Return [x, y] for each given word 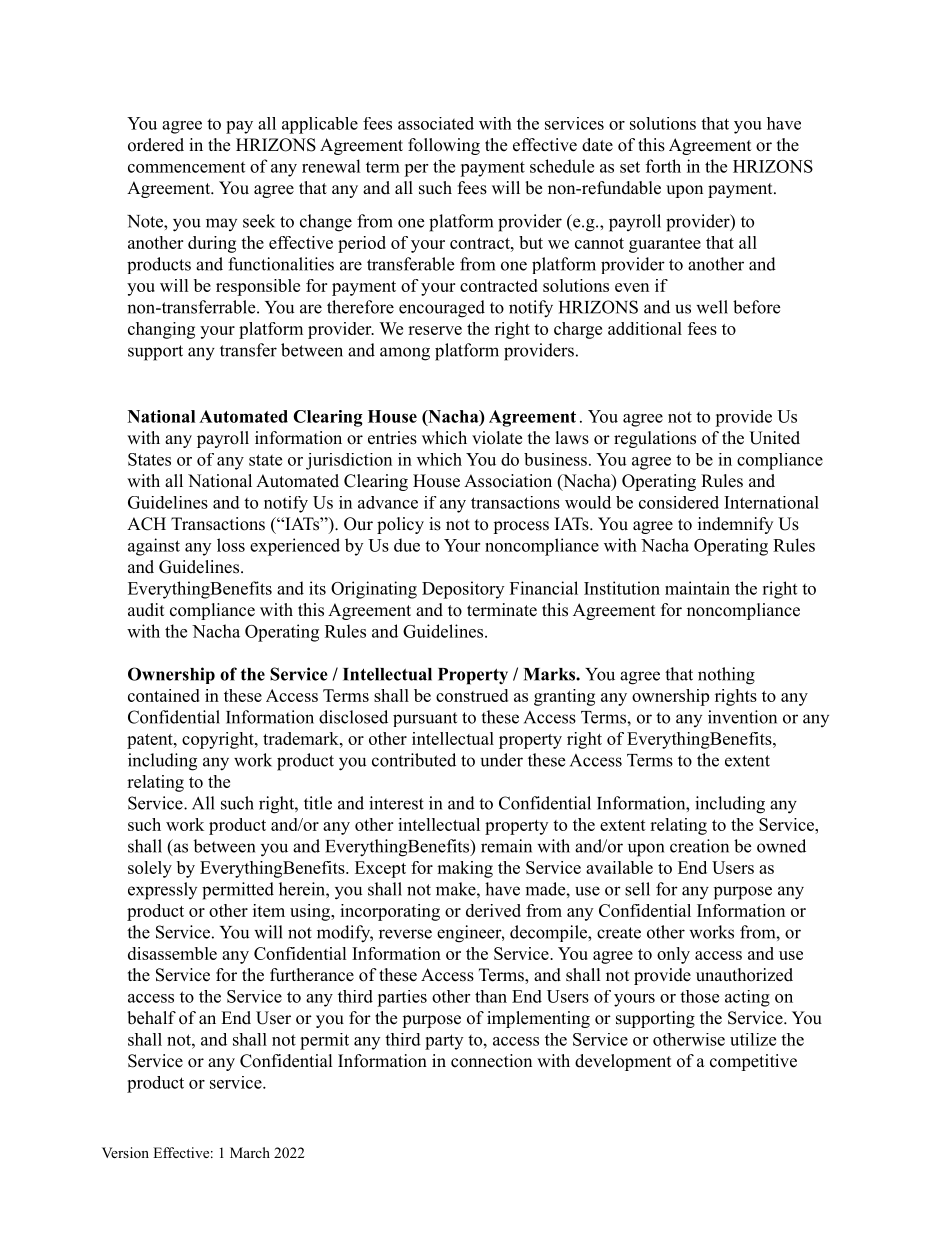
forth [663, 166]
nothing [726, 676]
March [250, 1152]
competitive [753, 1062]
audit [146, 610]
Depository [463, 590]
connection [491, 1061]
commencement [186, 167]
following [444, 146]
